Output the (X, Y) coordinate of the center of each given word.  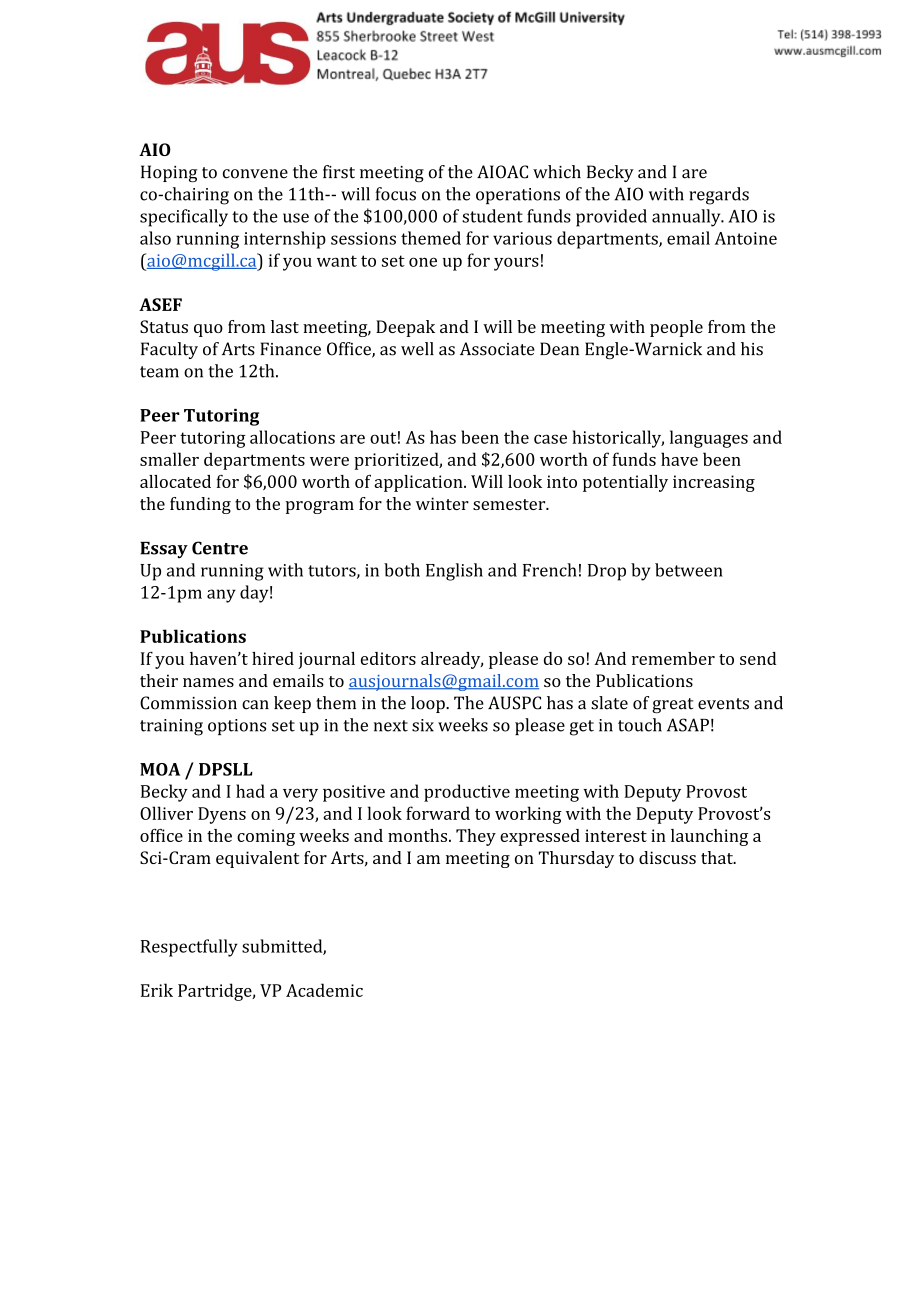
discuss (667, 857)
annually (687, 218)
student (492, 216)
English (454, 572)
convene (255, 174)
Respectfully (189, 948)
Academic (324, 990)
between (689, 570)
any (221, 596)
